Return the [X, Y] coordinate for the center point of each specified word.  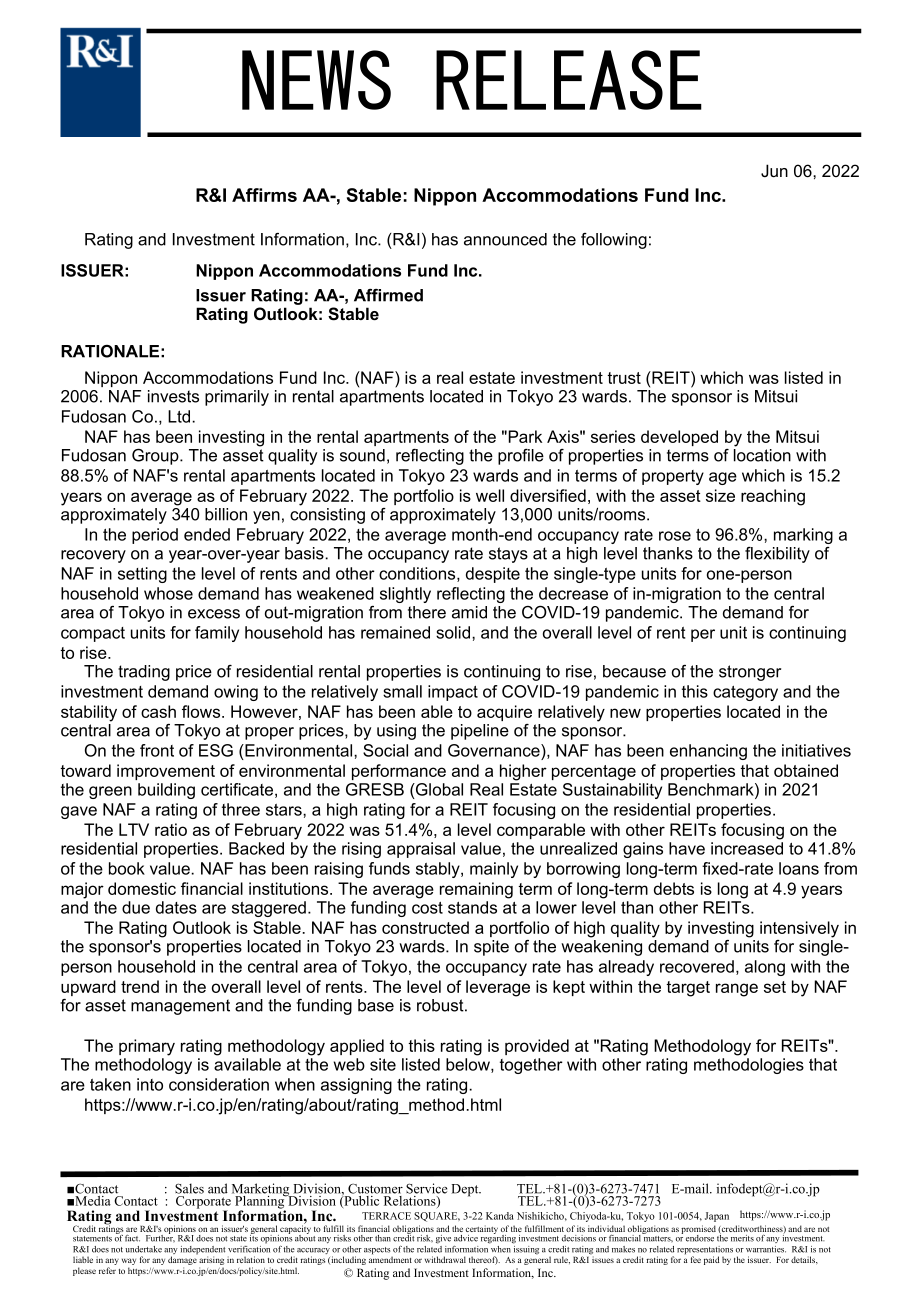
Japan [717, 1217]
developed [679, 438]
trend [140, 986]
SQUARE [437, 1217]
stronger [750, 673]
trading [144, 673]
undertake [143, 1249]
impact [453, 693]
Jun [774, 170]
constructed [425, 927]
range [737, 990]
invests [173, 396]
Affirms [264, 195]
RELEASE [569, 80]
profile [521, 457]
